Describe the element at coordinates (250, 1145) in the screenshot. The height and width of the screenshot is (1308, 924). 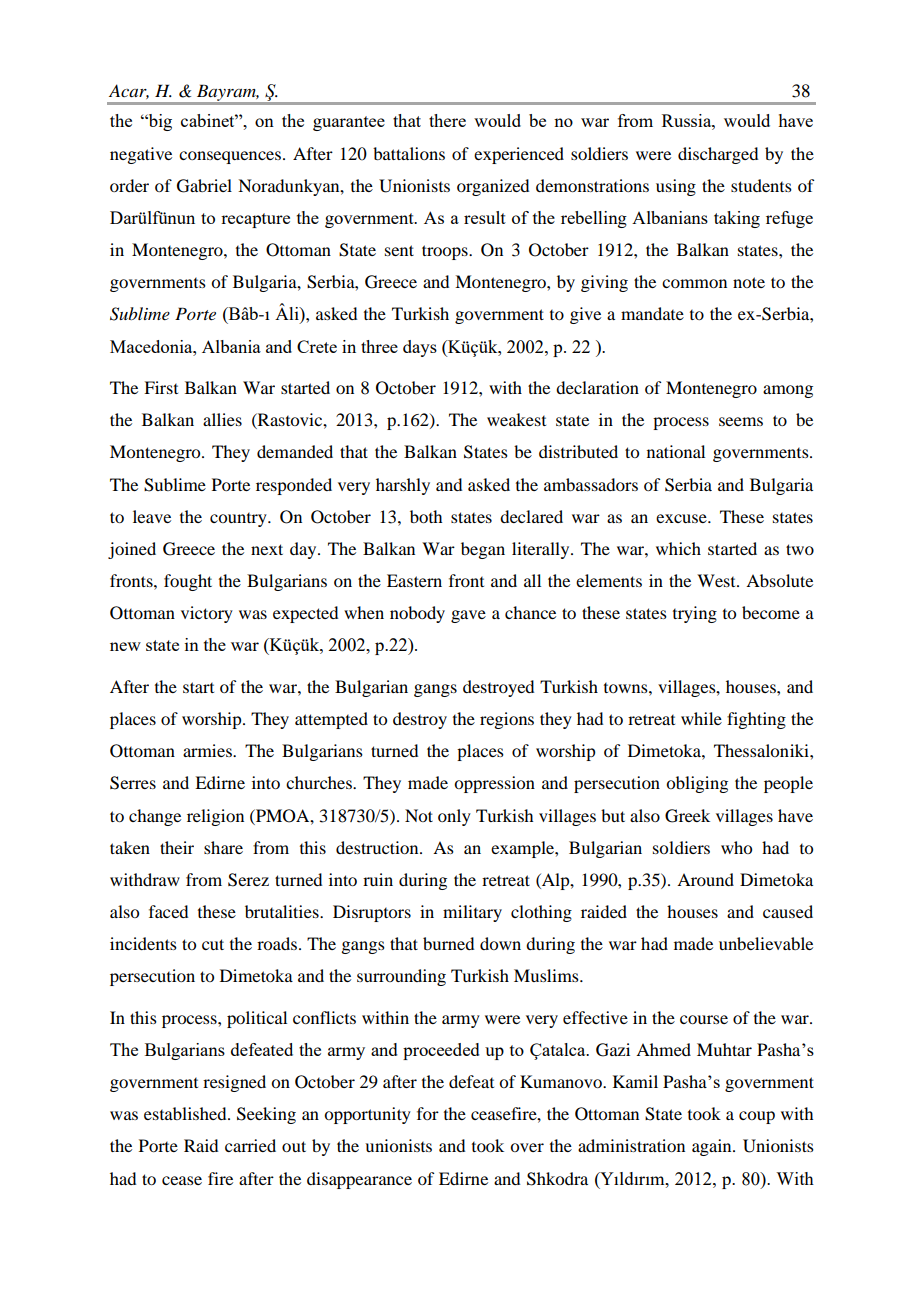
I see `carried` at that location.
